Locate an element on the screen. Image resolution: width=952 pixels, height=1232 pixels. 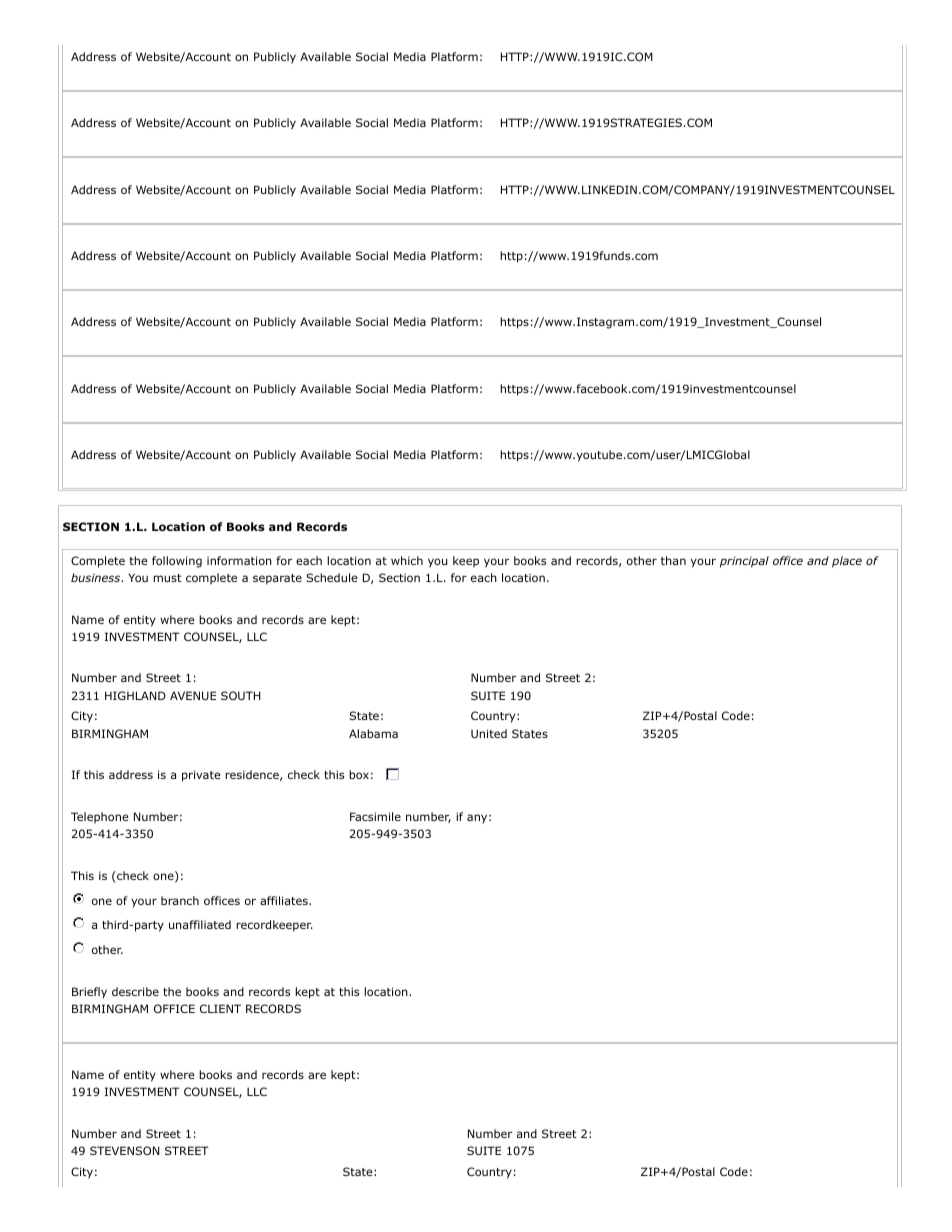
branch is located at coordinates (180, 900).
